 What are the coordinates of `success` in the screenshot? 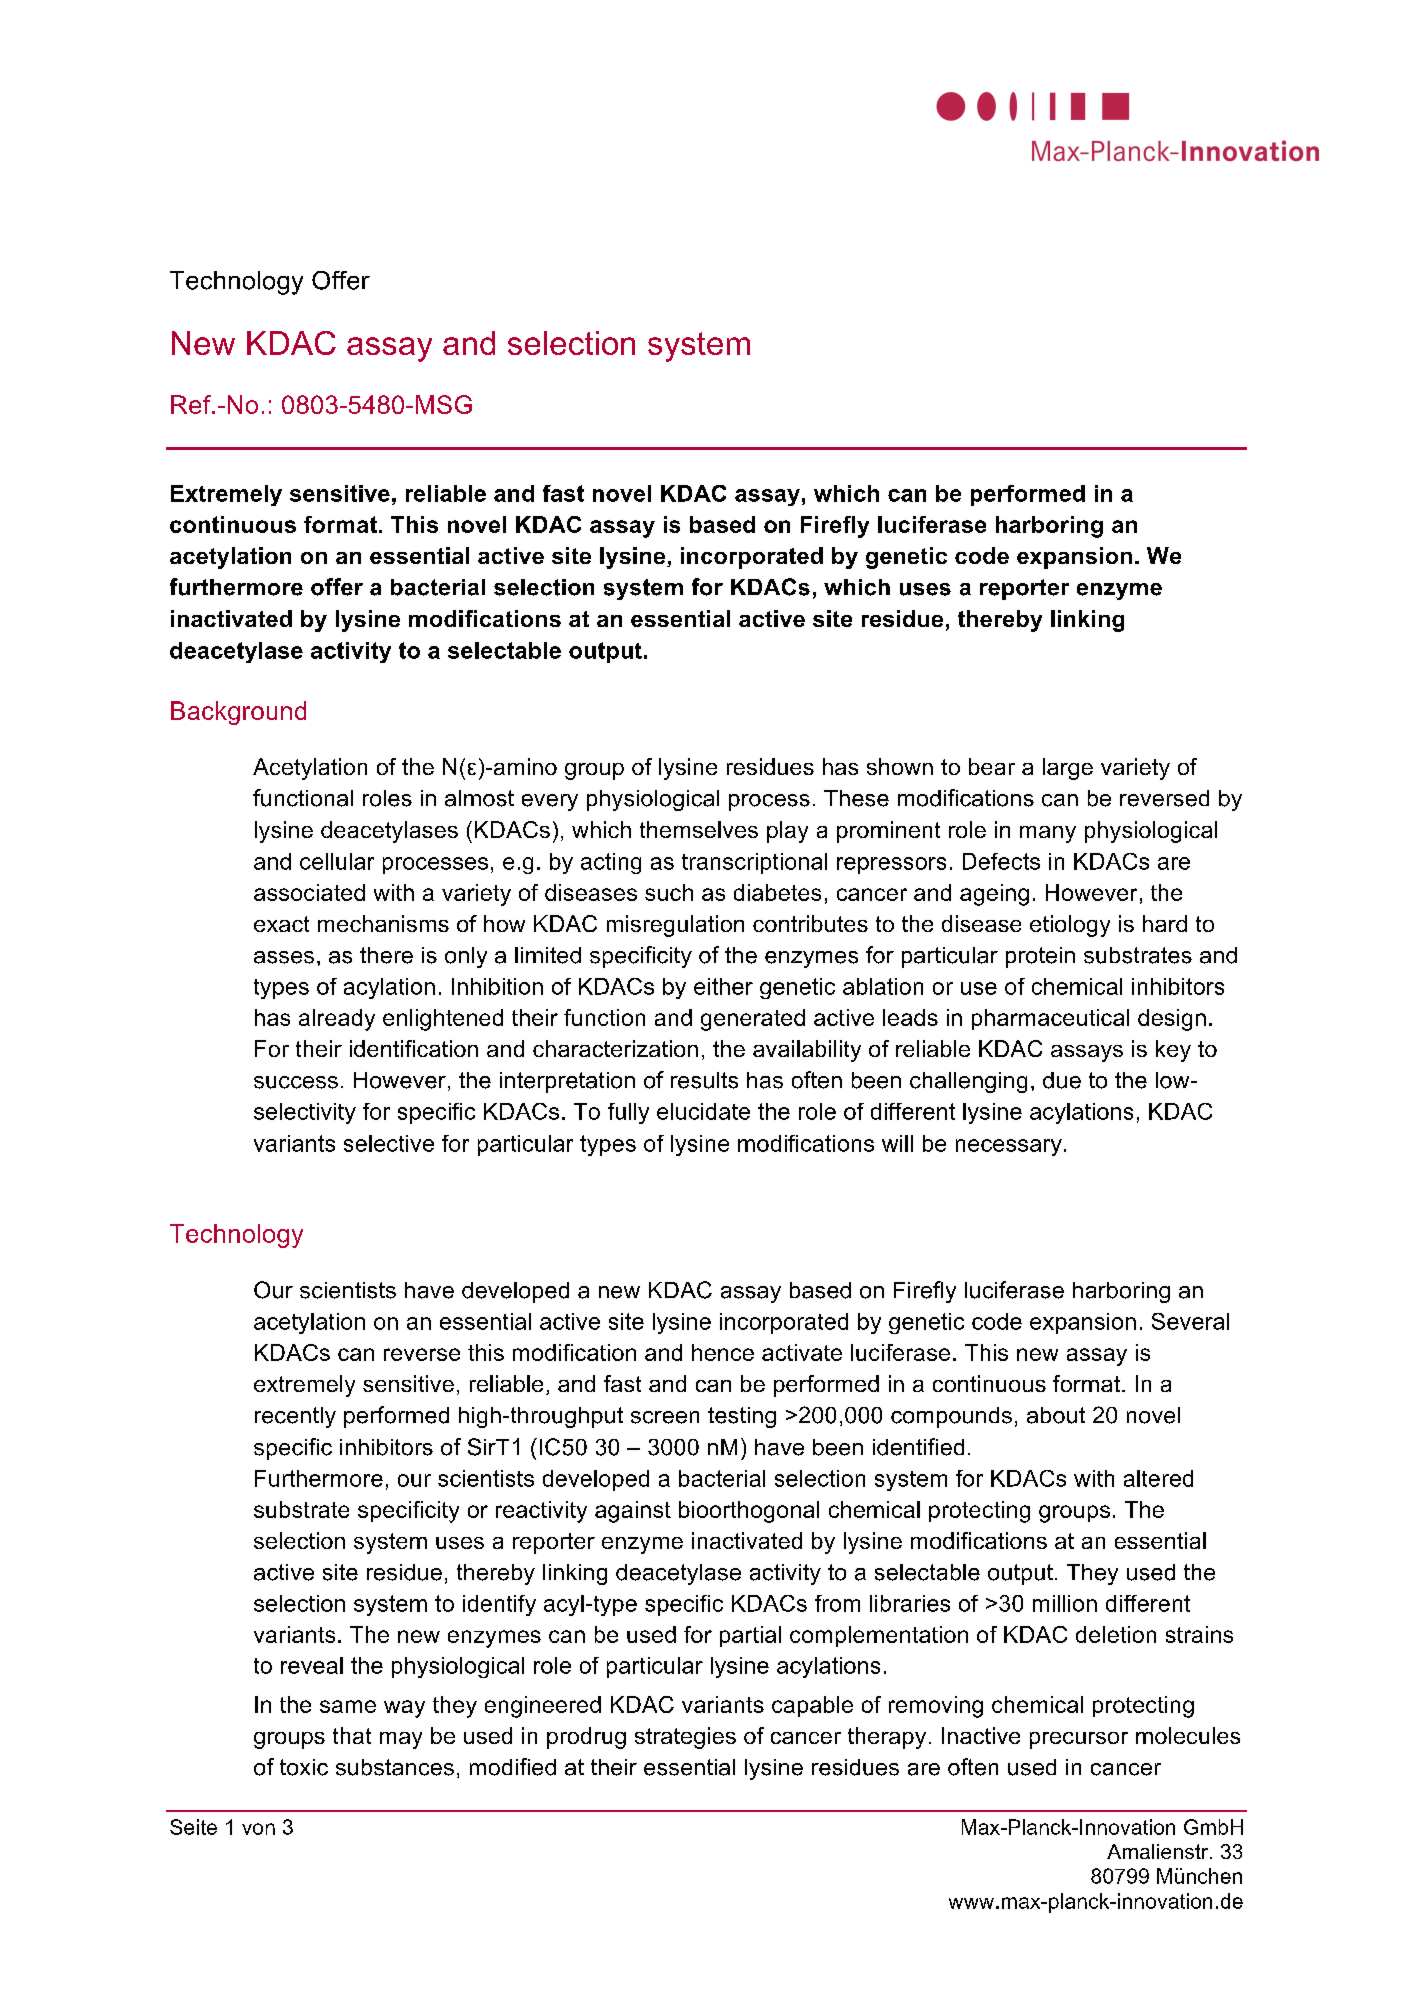 It's located at (296, 1082).
